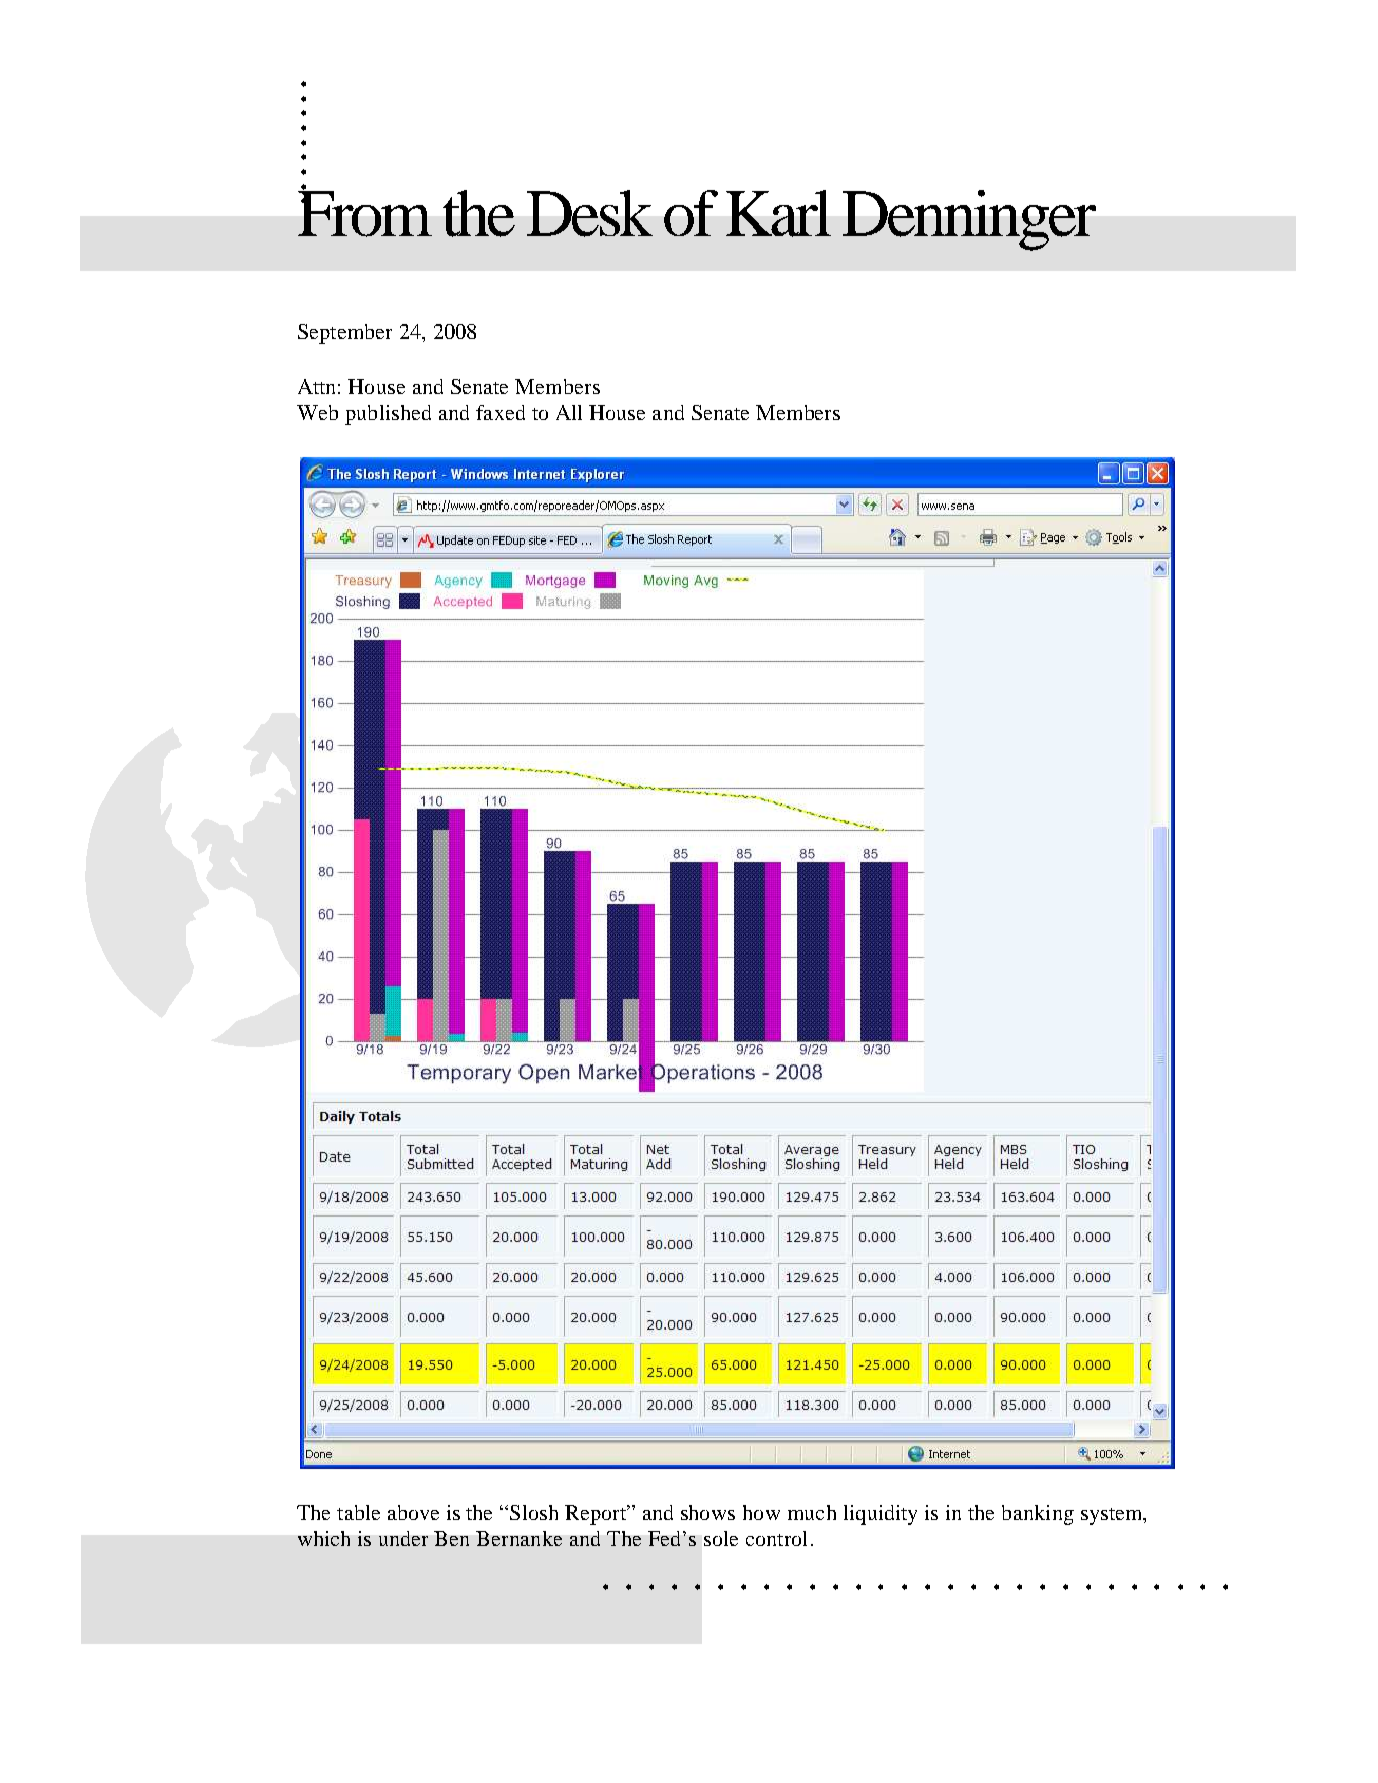 This screenshot has height=1783, width=1378. I want to click on September, so click(345, 334).
